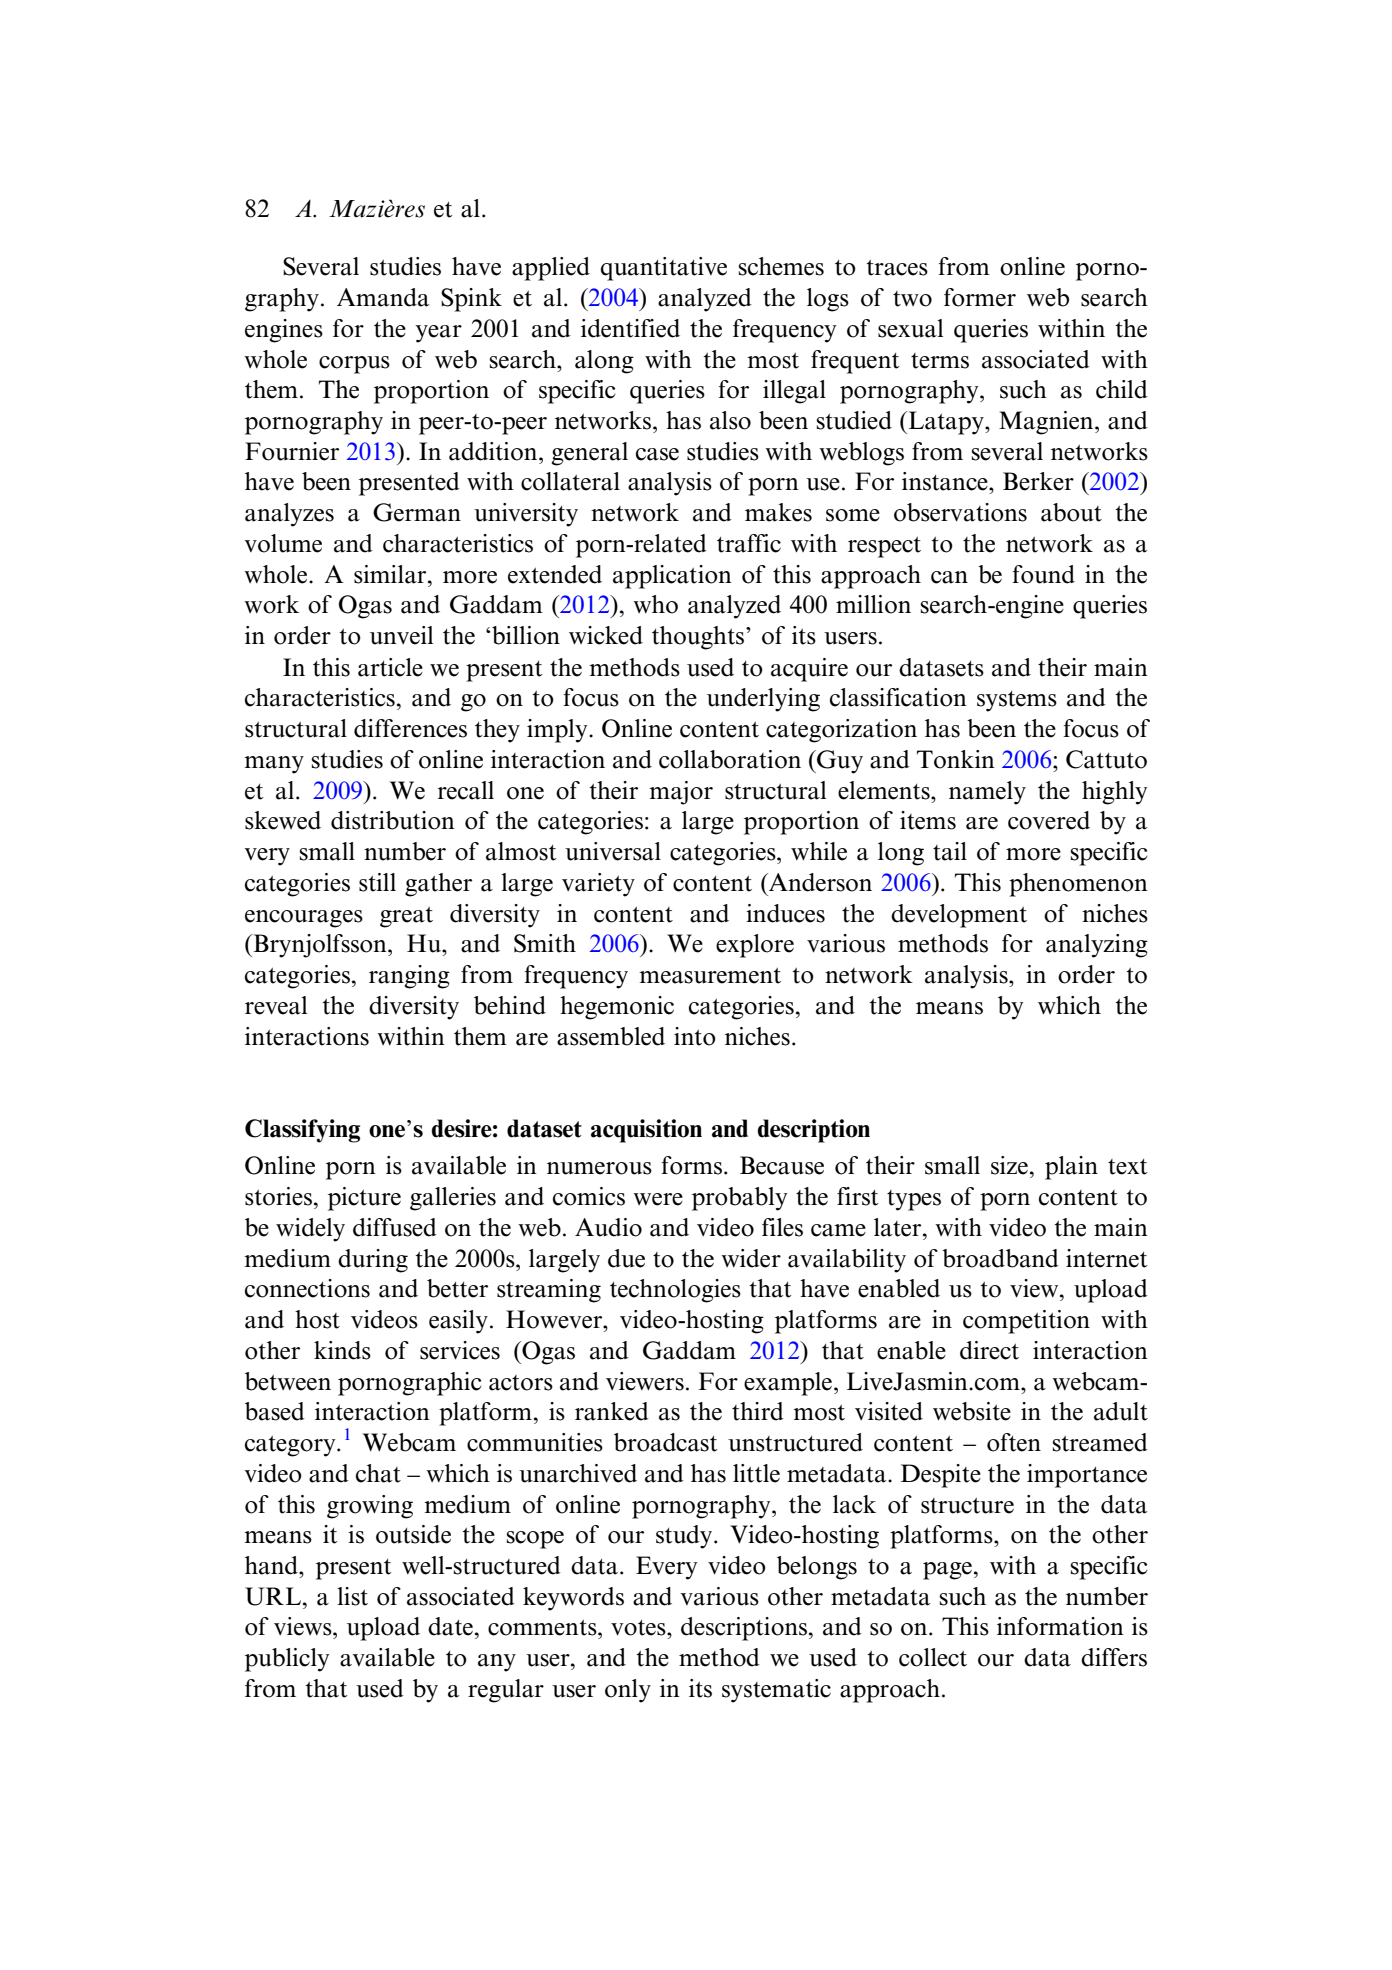 This image has height=1970, width=1392. Describe the element at coordinates (980, 297) in the image. I see `former` at that location.
